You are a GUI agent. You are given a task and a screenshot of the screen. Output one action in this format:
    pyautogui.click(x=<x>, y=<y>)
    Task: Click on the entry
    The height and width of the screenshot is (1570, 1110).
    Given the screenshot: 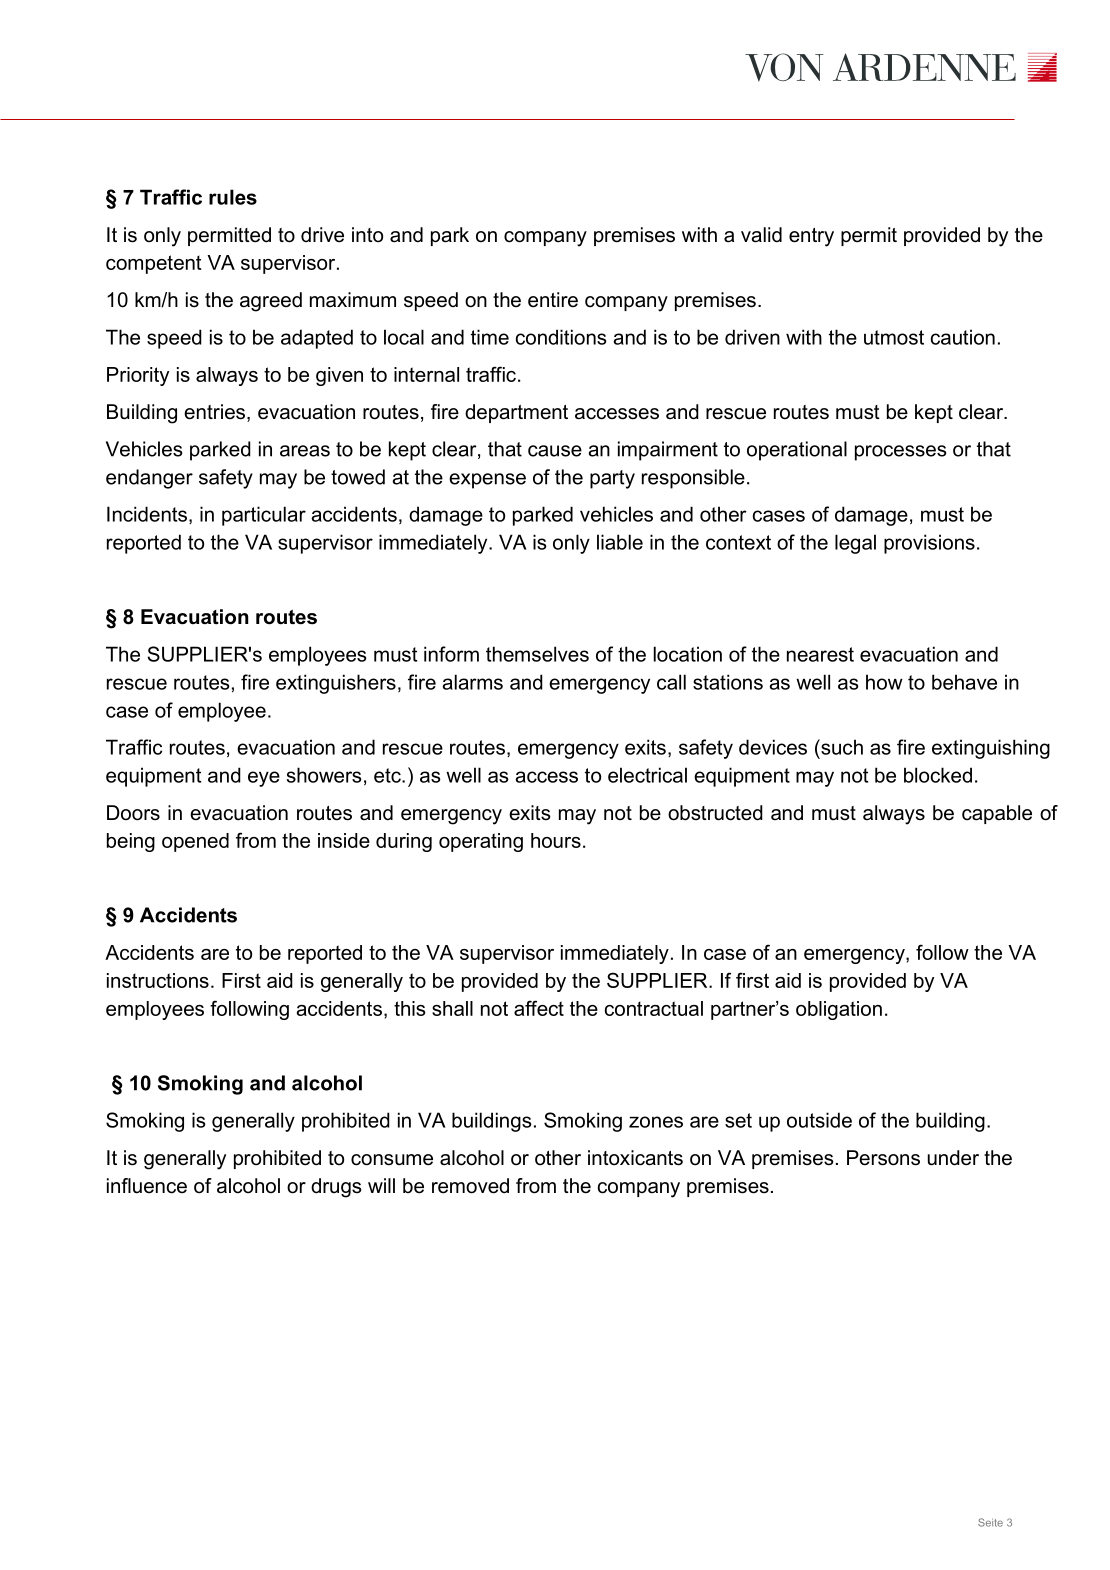 What is the action you would take?
    pyautogui.click(x=811, y=237)
